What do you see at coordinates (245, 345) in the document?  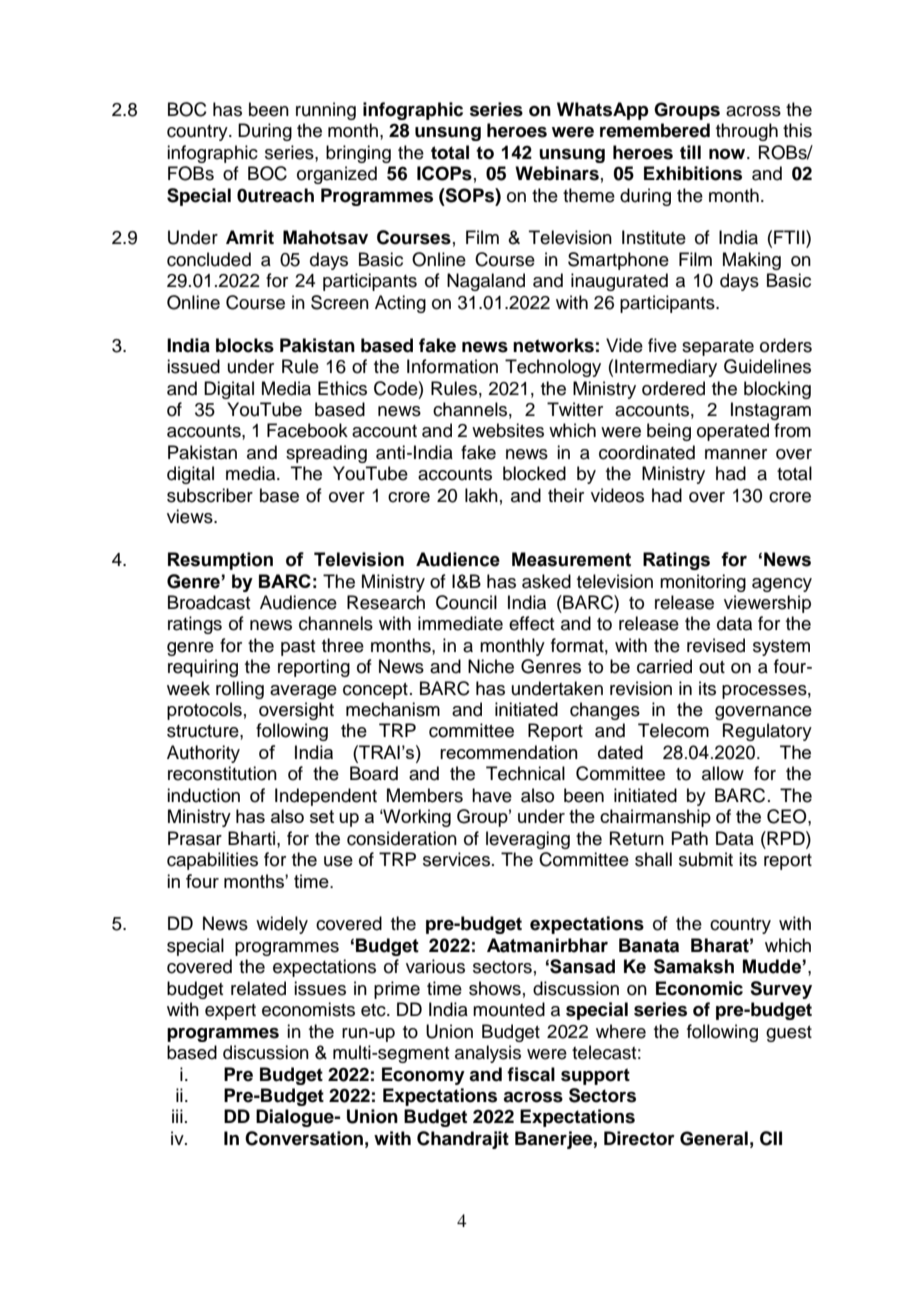 I see `blocks` at bounding box center [245, 345].
